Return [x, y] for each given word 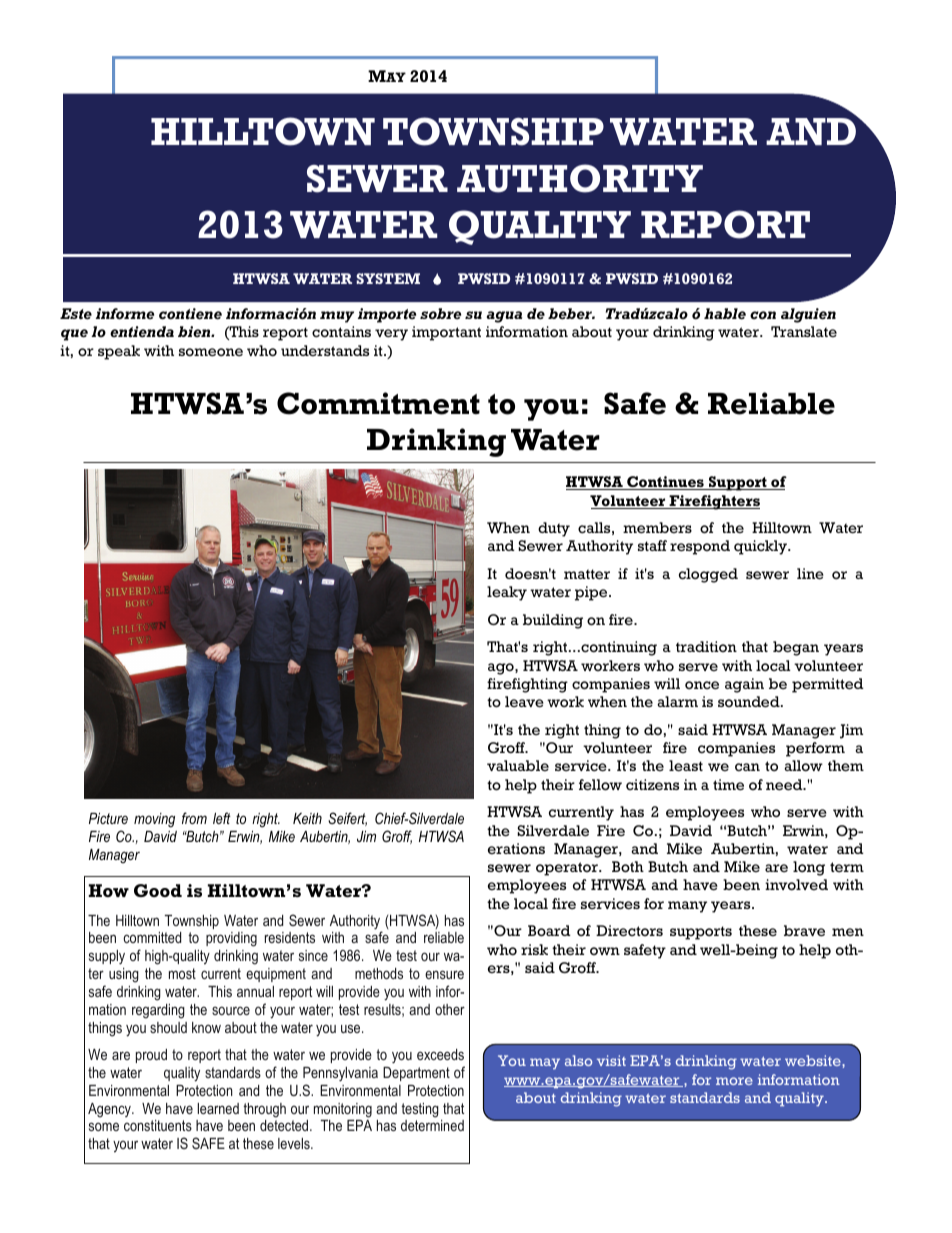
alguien [808, 315]
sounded [750, 702]
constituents [158, 1125]
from [194, 818]
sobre [440, 314]
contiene [190, 314]
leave [524, 702]
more [734, 1081]
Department [416, 1074]
